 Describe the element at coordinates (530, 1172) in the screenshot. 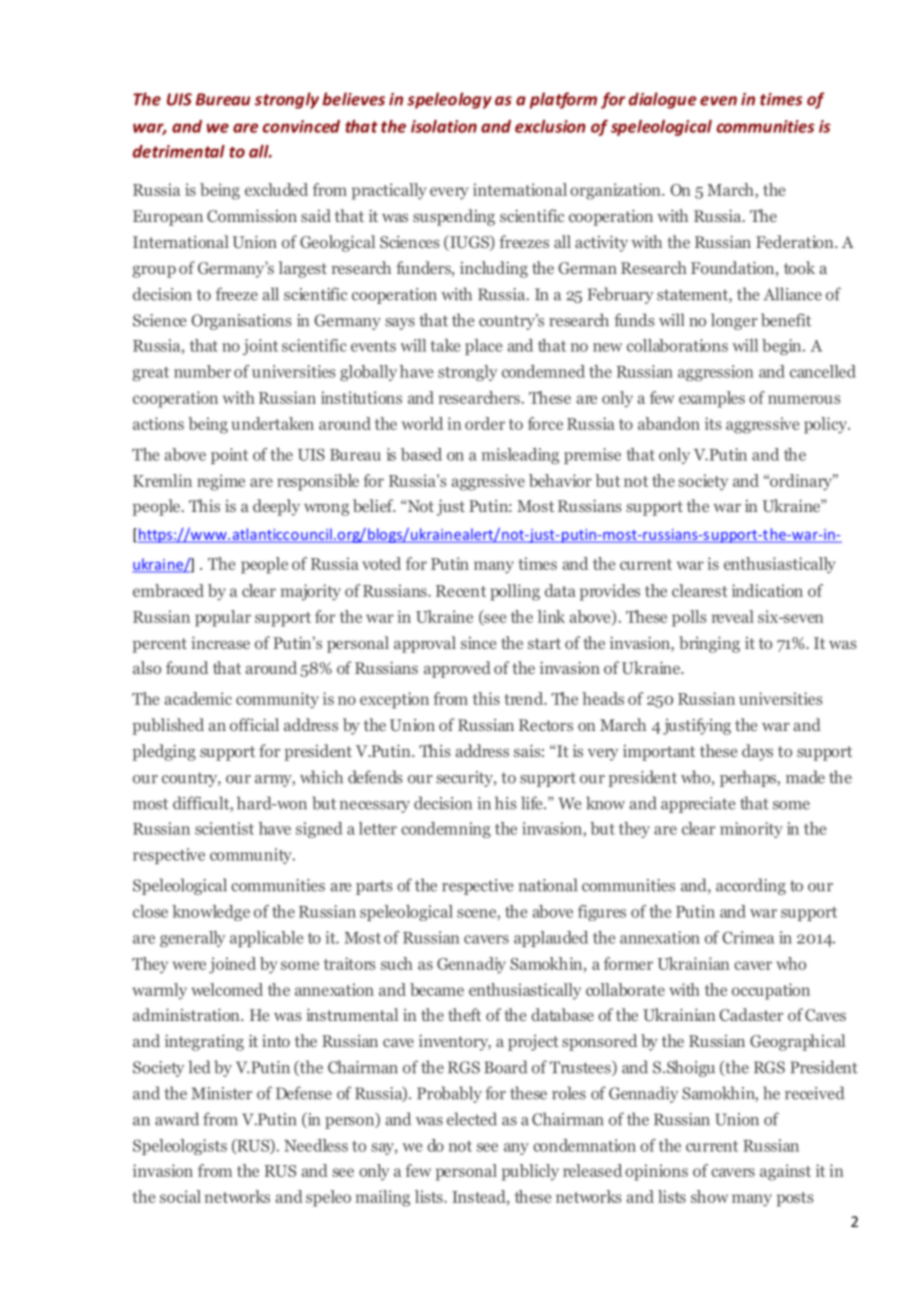

I see `publicly` at that location.
